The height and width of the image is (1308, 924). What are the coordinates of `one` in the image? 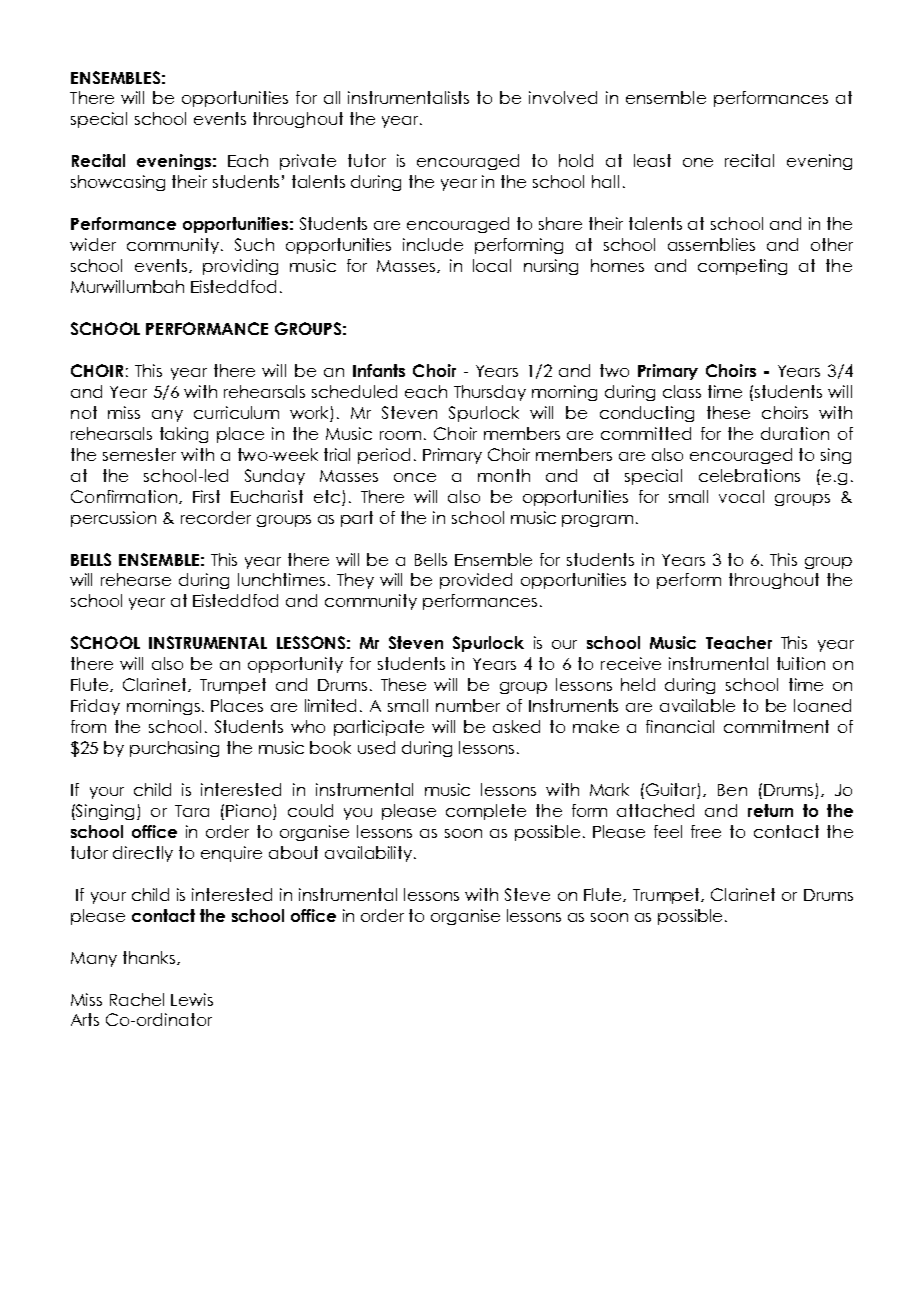 It's located at (698, 162).
